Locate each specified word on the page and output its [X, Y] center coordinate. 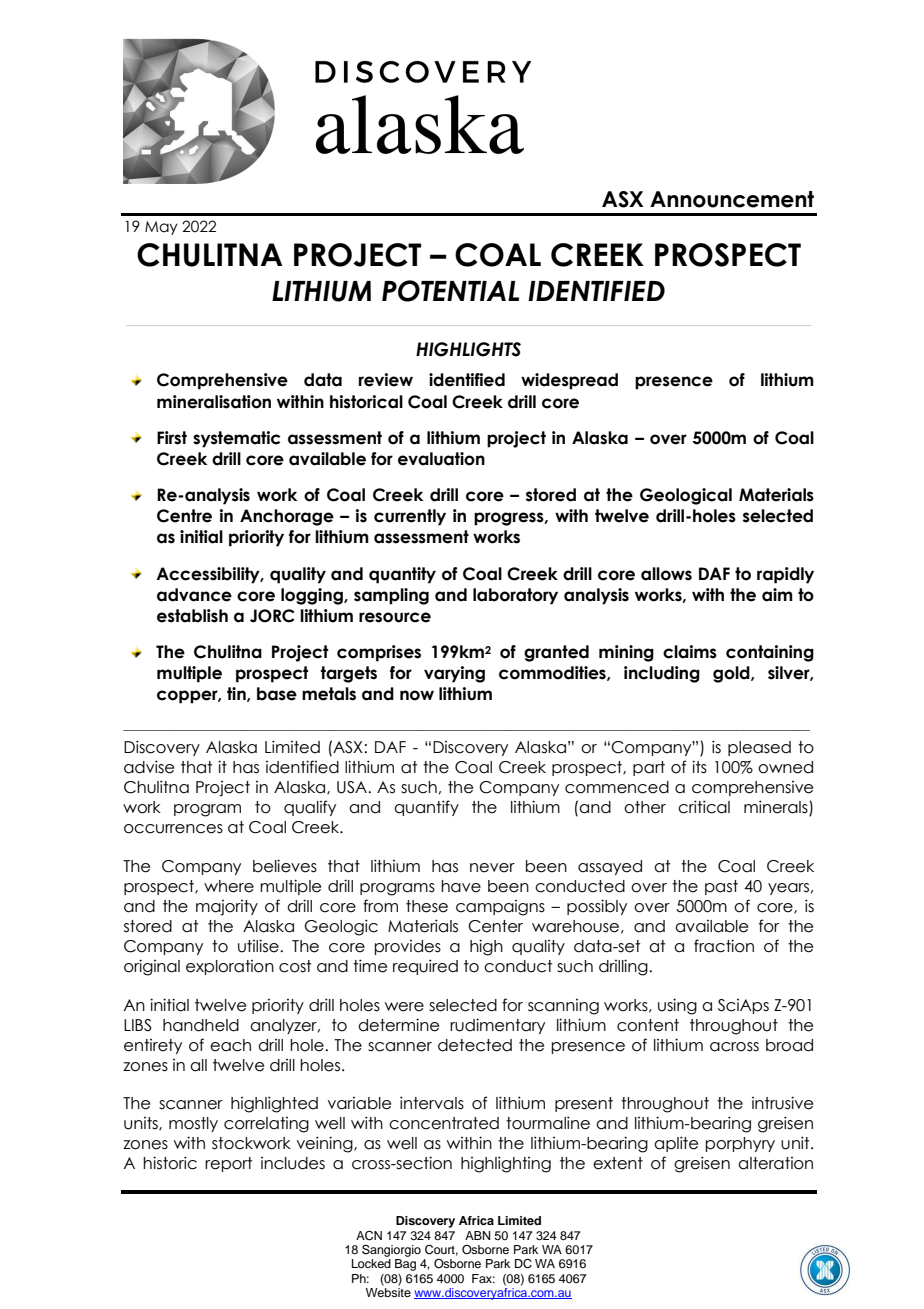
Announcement [732, 199]
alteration [775, 1163]
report [228, 1164]
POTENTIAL [450, 291]
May [161, 228]
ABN [477, 1235]
